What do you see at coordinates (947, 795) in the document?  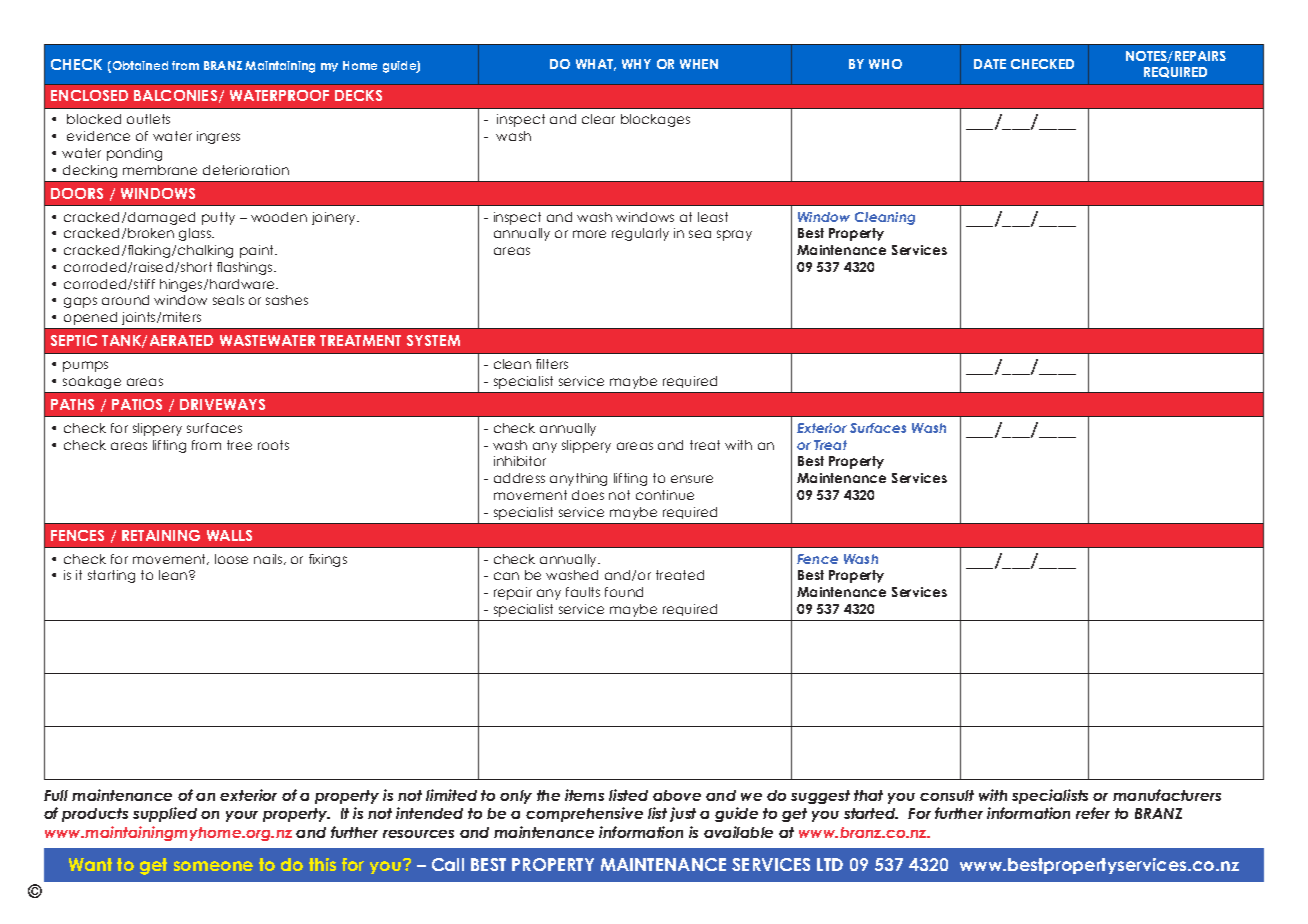 I see `consult` at bounding box center [947, 795].
